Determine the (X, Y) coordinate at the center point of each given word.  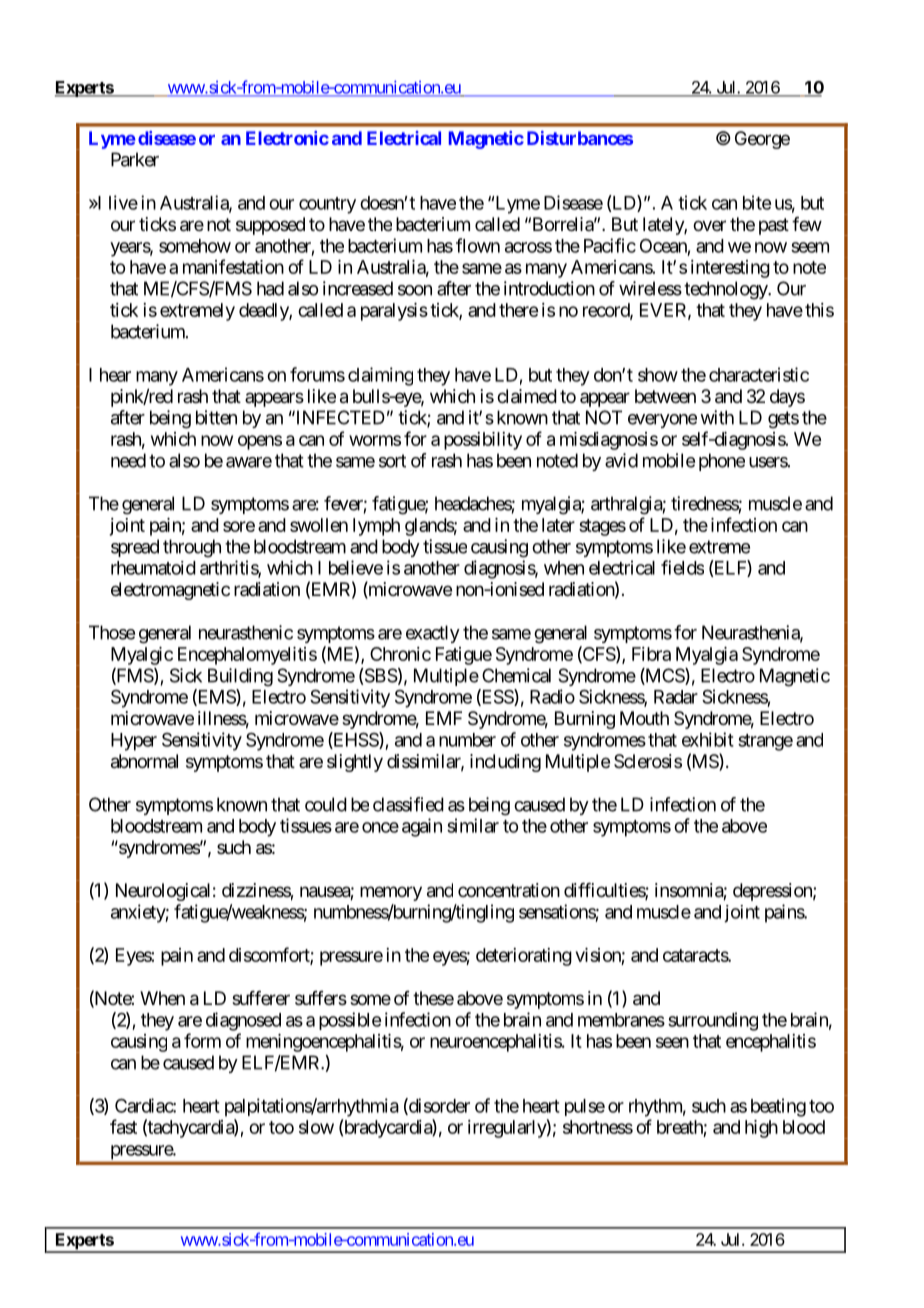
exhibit (708, 739)
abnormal (144, 761)
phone (722, 462)
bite (757, 202)
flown (478, 245)
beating (778, 1107)
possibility (483, 441)
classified (408, 804)
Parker (135, 159)
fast (123, 1126)
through (192, 548)
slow (316, 1127)
